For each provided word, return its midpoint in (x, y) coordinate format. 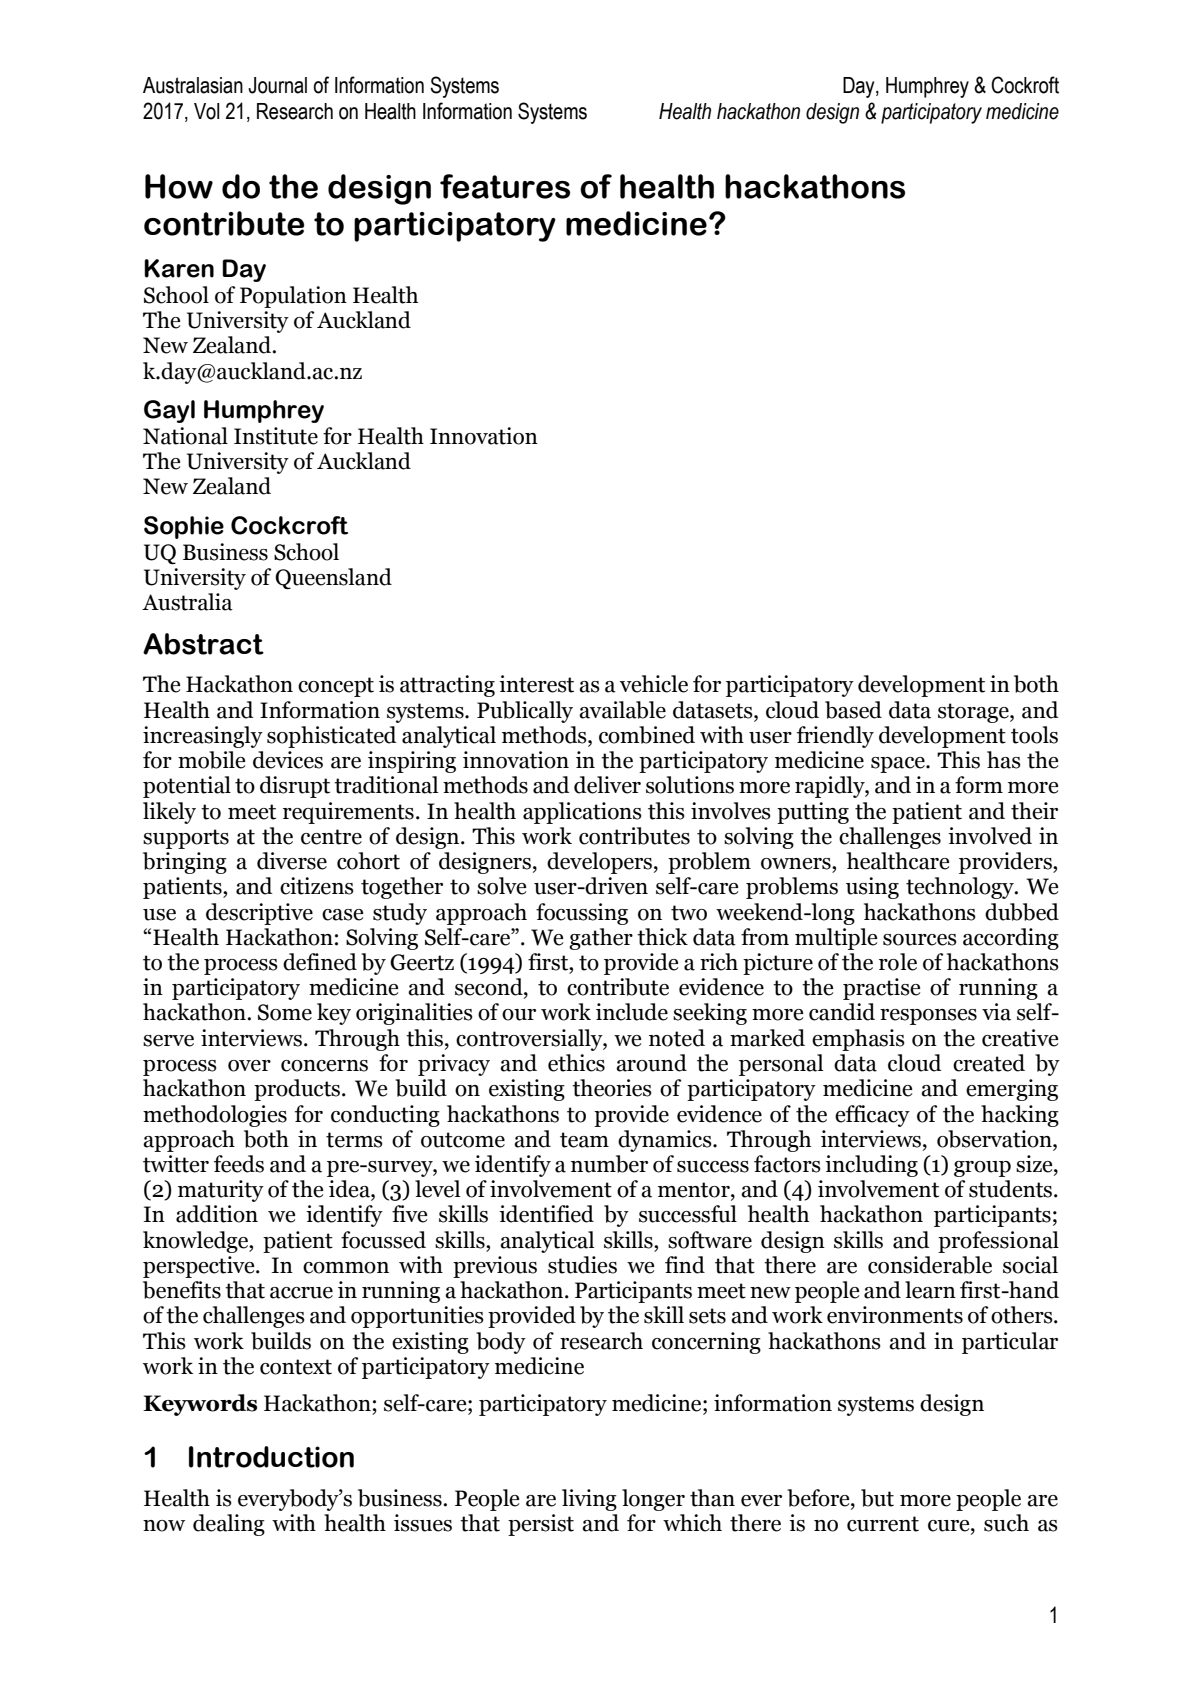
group (982, 1169)
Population (293, 297)
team (584, 1140)
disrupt (295, 787)
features (505, 186)
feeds (239, 1164)
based (853, 710)
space (899, 765)
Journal (277, 85)
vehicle (653, 684)
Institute (276, 436)
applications (582, 813)
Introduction (271, 1457)
